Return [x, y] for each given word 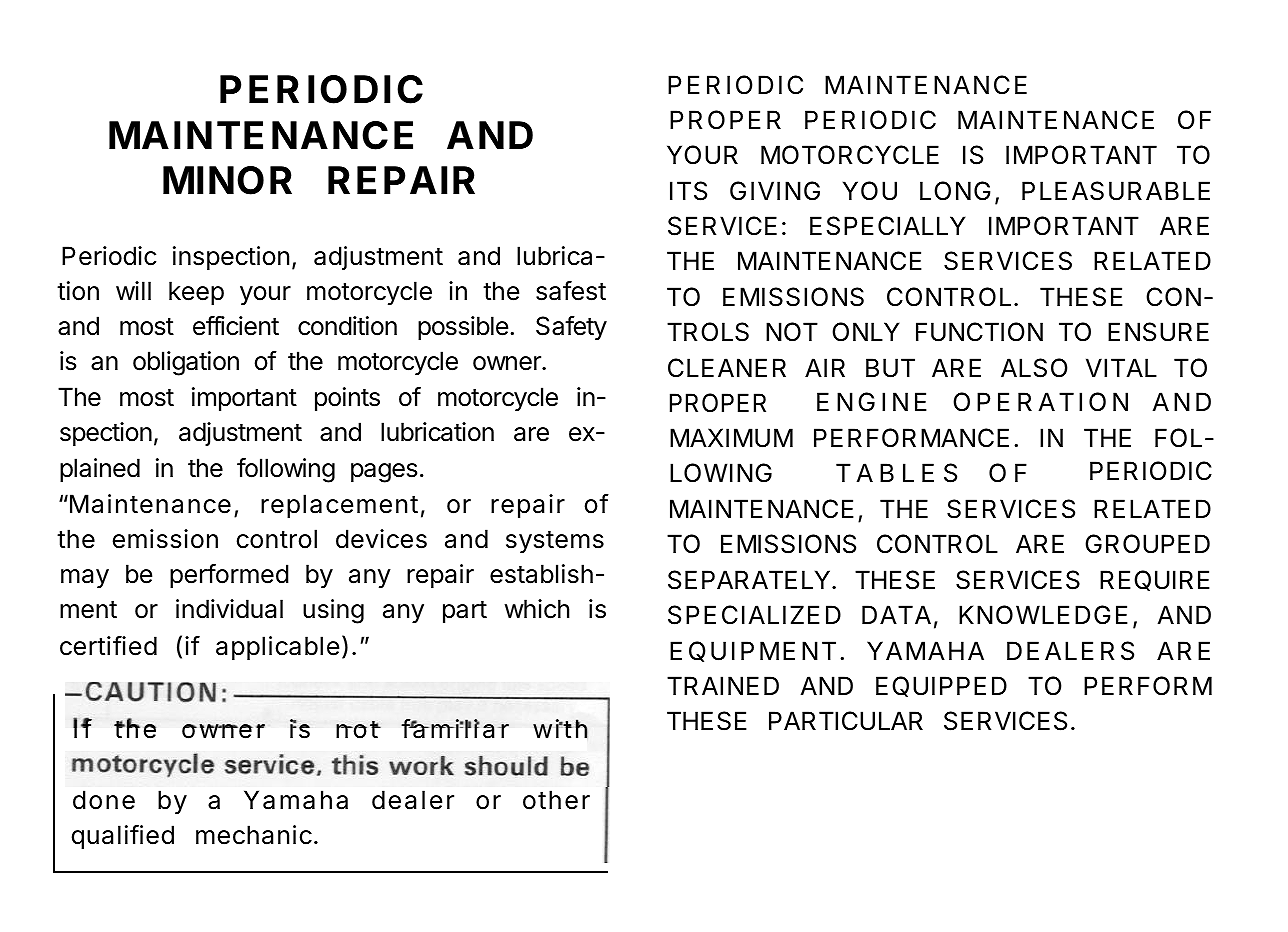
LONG [955, 191]
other [556, 800]
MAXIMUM [731, 438]
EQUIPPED [941, 686]
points [347, 399]
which [536, 609]
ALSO [1034, 368]
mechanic [254, 835]
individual [229, 609]
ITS [688, 191]
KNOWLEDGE [1043, 615]
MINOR [227, 180]
